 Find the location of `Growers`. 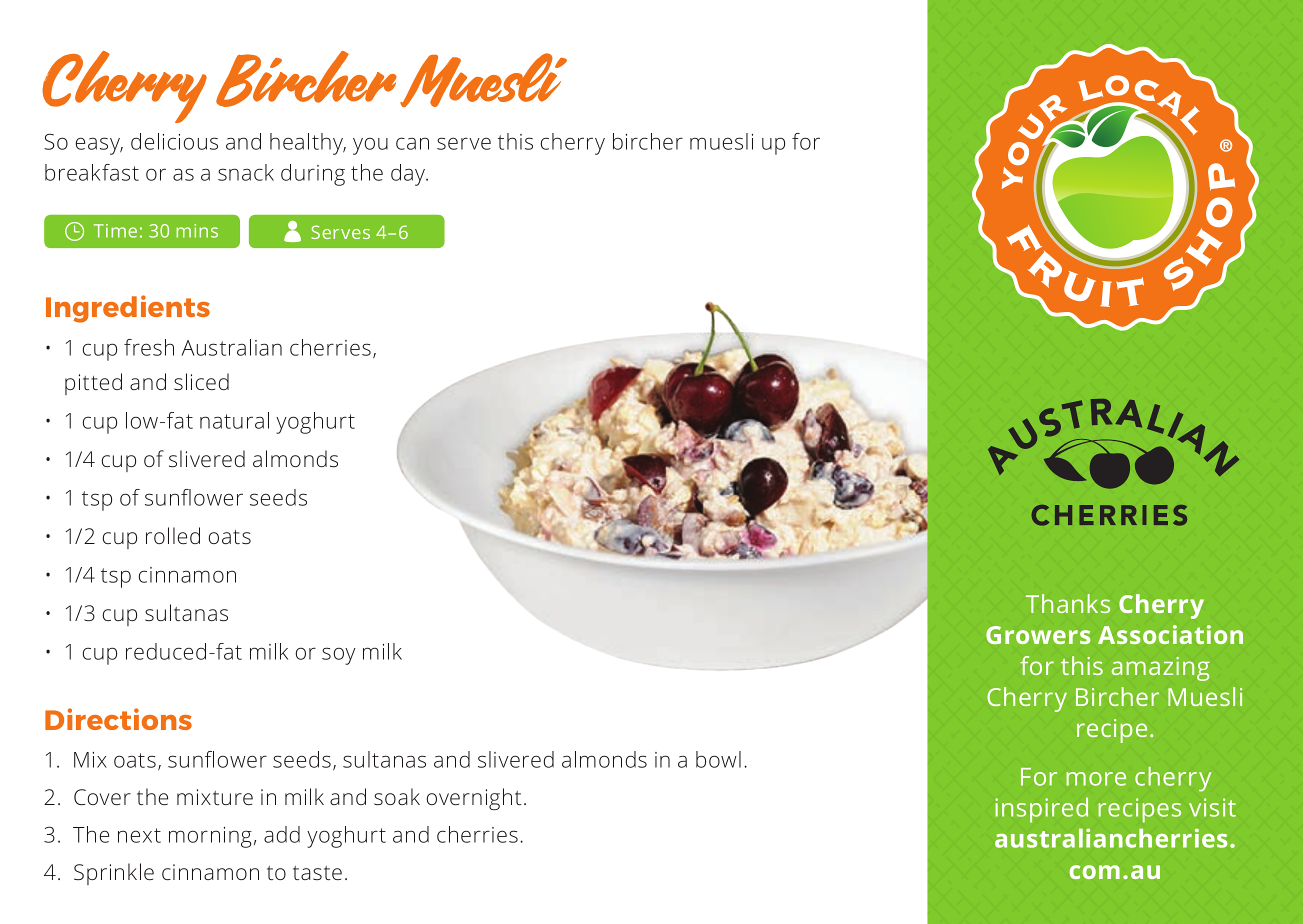

Growers is located at coordinates (1038, 635).
